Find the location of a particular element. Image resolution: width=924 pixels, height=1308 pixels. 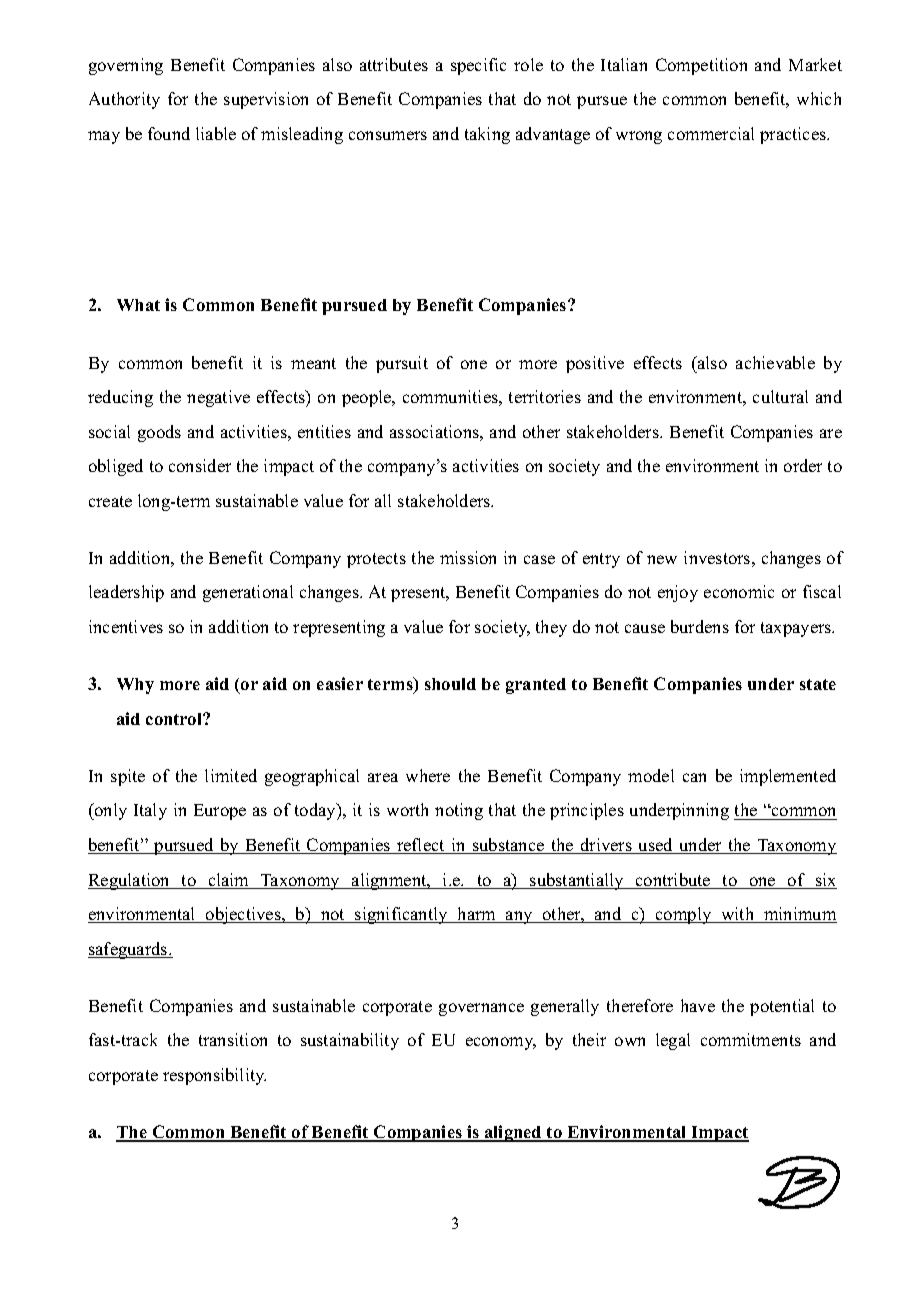

mission is located at coordinates (468, 557).
